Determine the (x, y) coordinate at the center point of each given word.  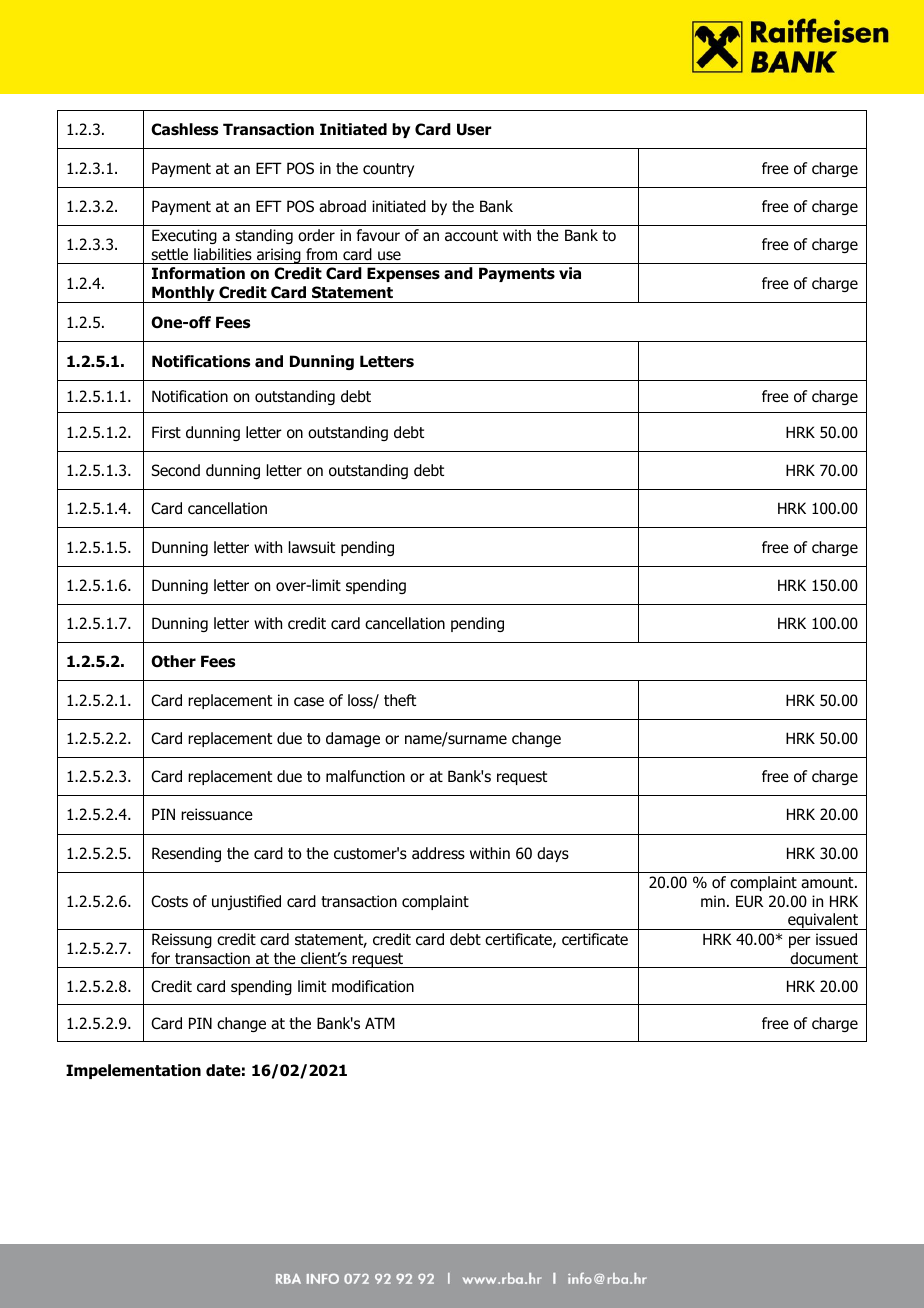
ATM (380, 1023)
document (824, 958)
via (570, 273)
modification (373, 986)
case (309, 702)
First (166, 432)
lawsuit (312, 547)
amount (828, 883)
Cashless (184, 129)
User (474, 129)
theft (400, 700)
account (471, 236)
